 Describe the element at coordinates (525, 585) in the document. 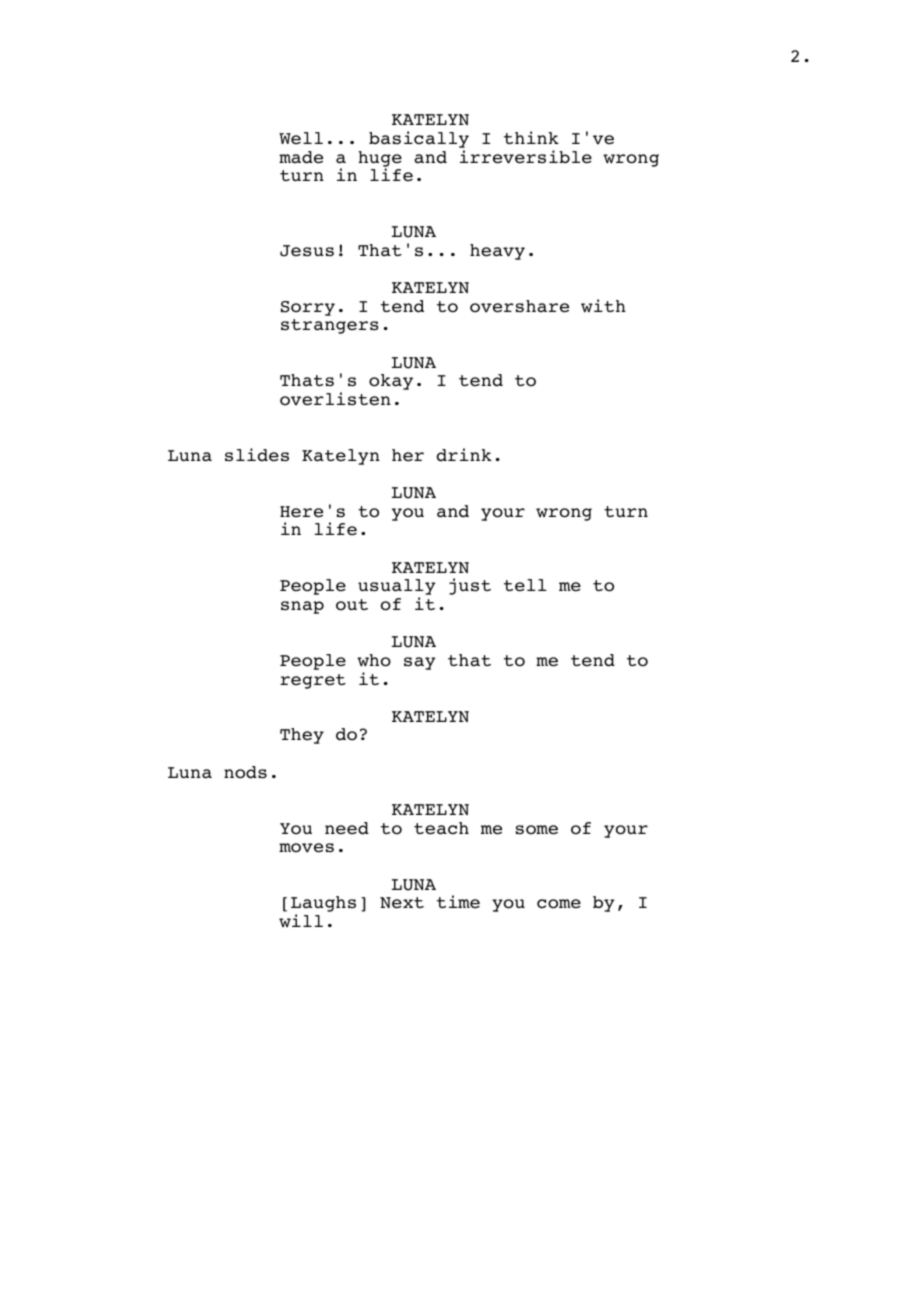

I see `tell` at that location.
